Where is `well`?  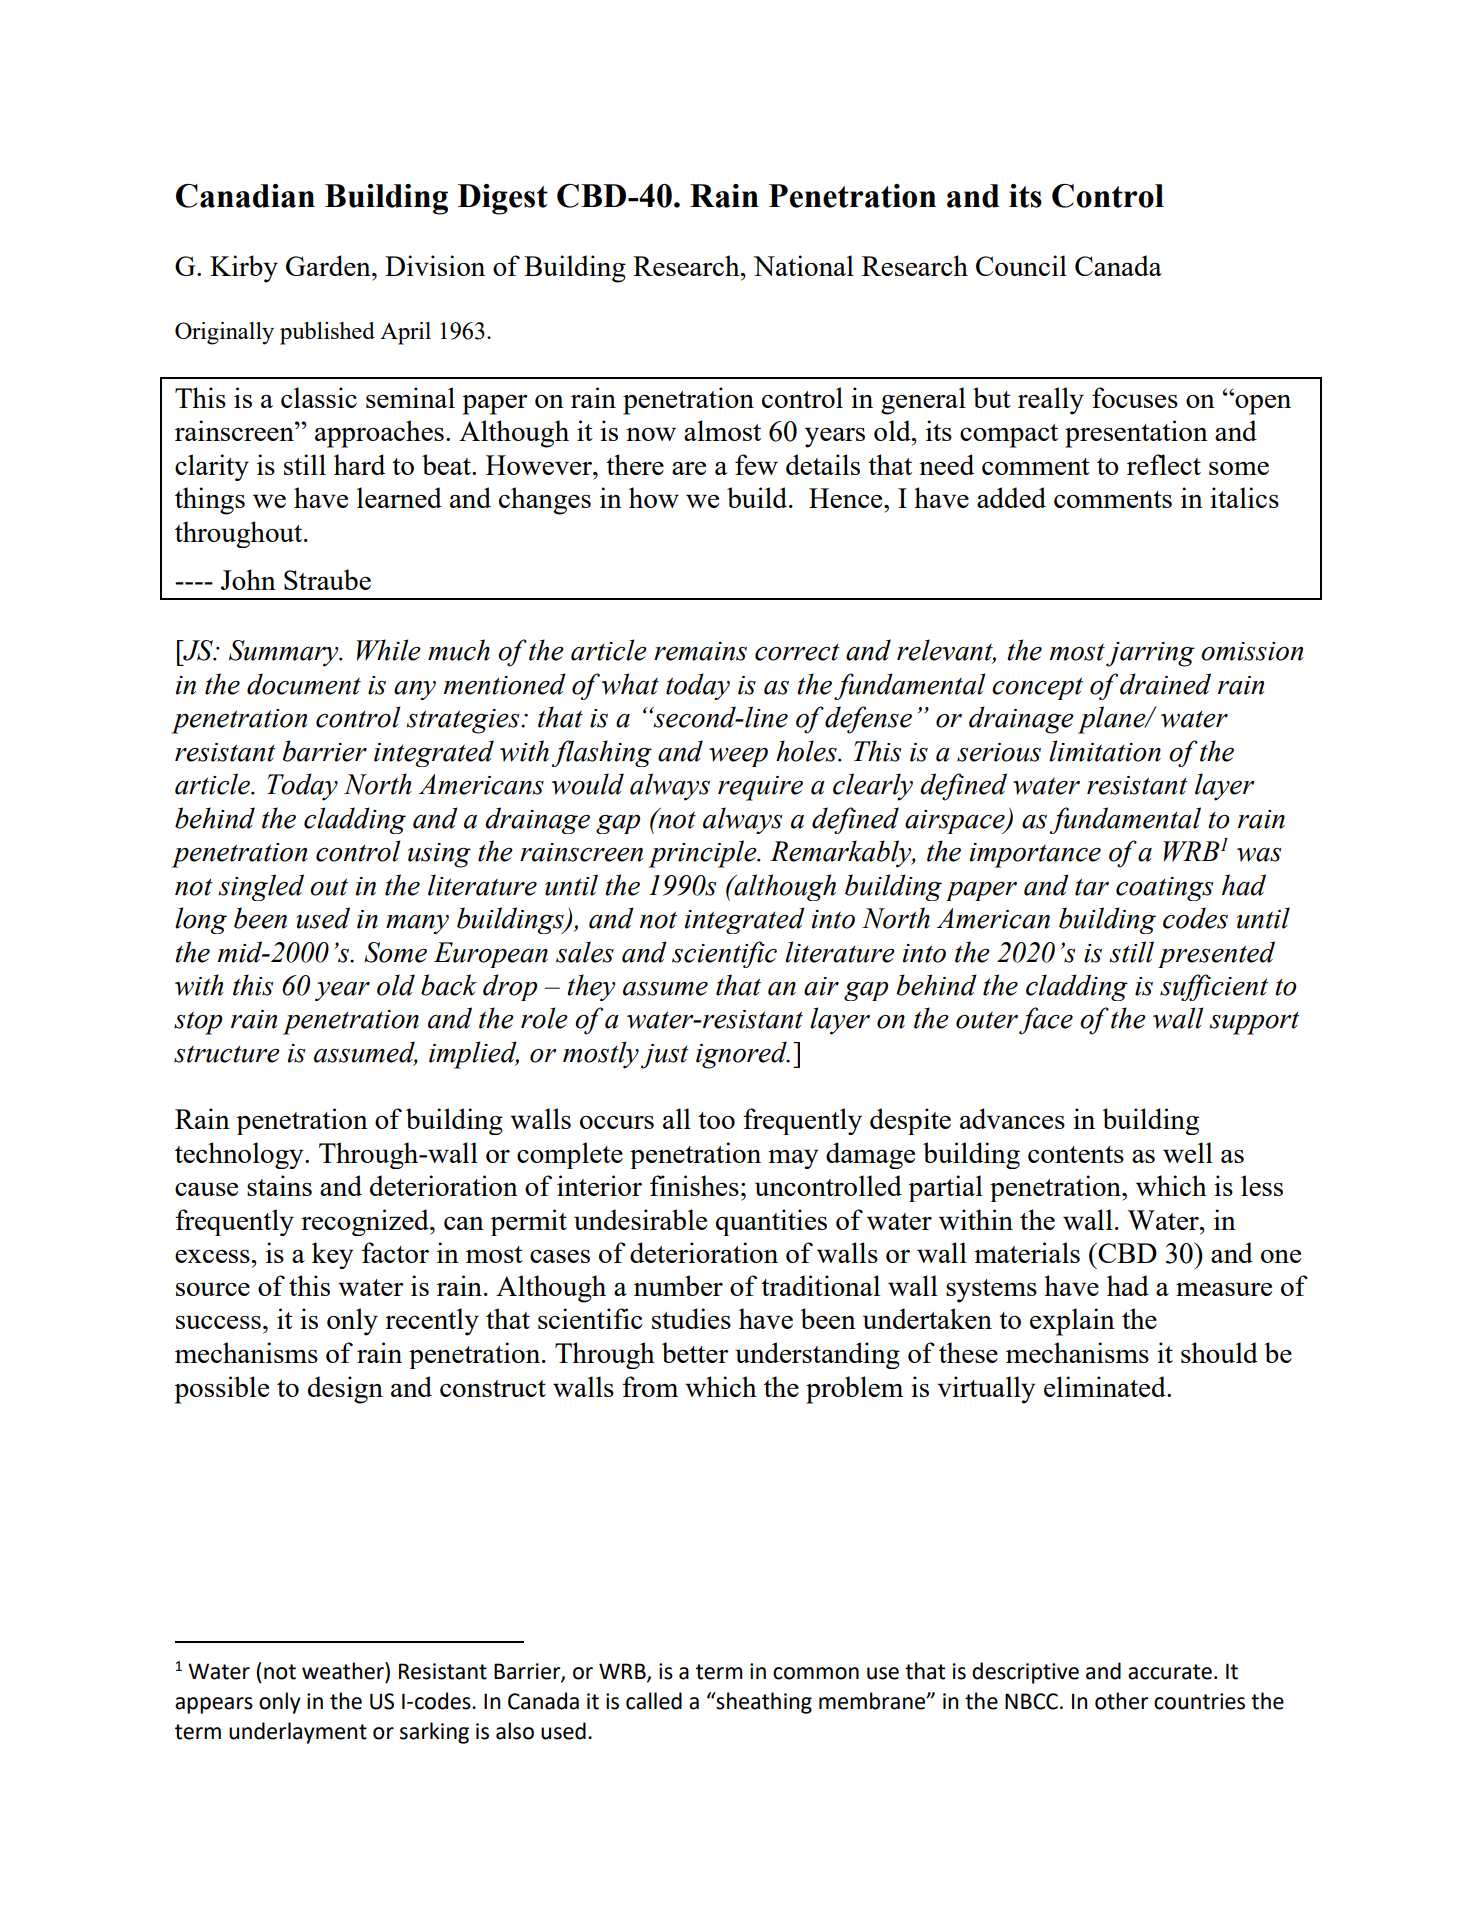
well is located at coordinates (1188, 1152).
